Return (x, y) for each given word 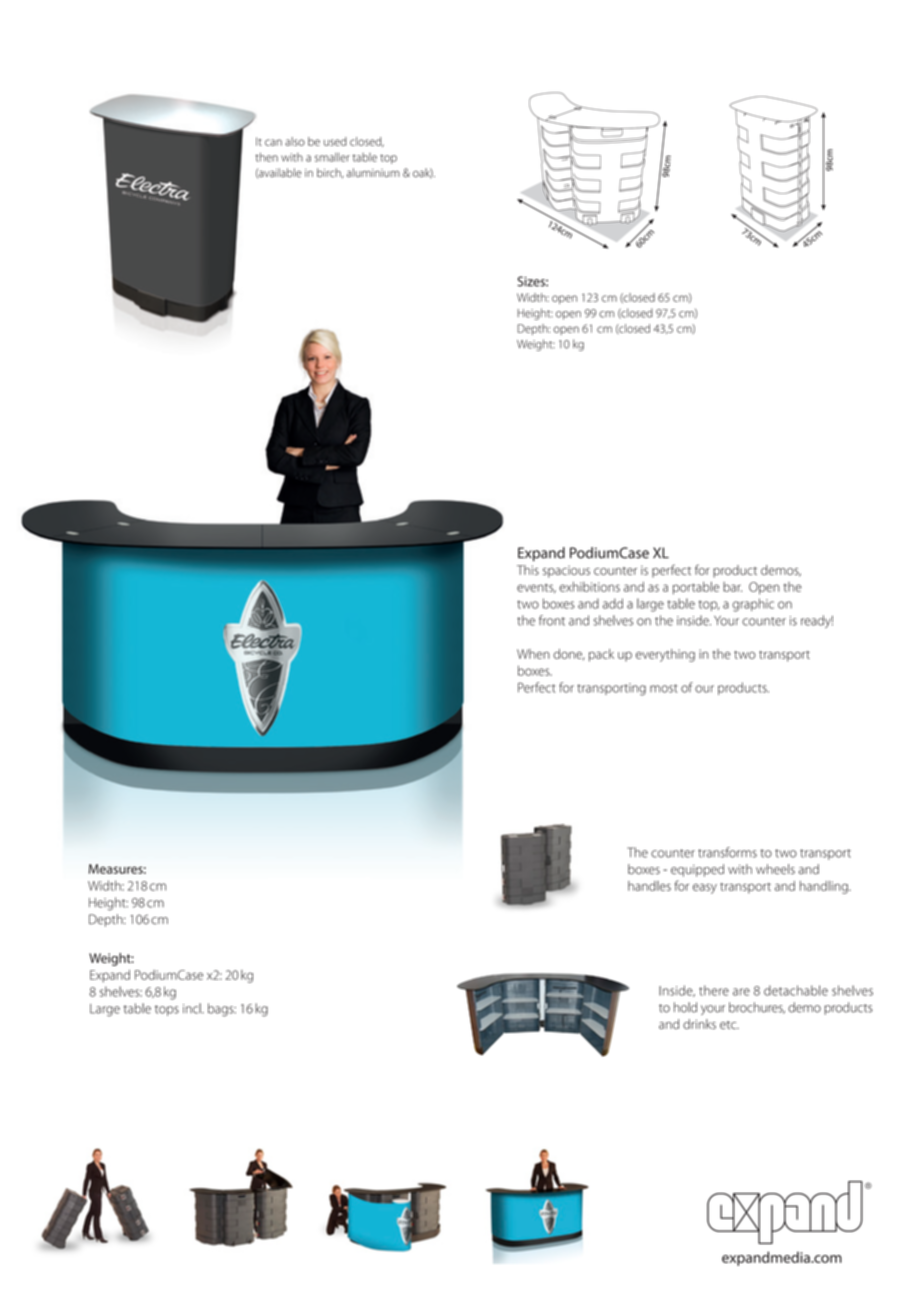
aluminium (373, 173)
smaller (332, 157)
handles (649, 886)
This (528, 570)
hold (685, 1007)
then (267, 157)
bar (732, 587)
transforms (727, 852)
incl (193, 1008)
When (533, 654)
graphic (753, 605)
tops (167, 1010)
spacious (566, 572)
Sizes (532, 281)
